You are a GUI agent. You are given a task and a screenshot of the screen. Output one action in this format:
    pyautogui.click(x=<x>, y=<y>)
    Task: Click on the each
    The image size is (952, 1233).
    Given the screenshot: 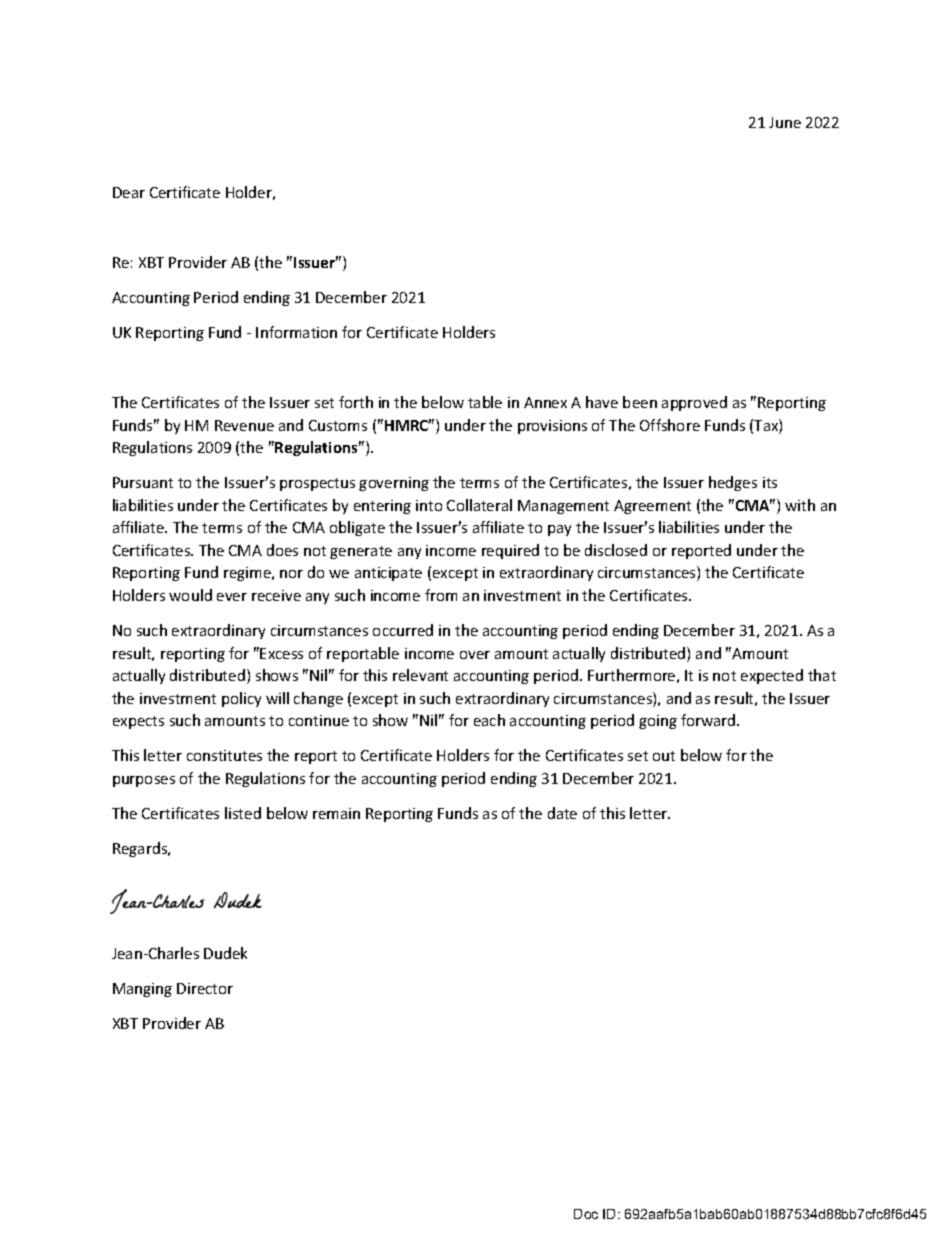 What is the action you would take?
    pyautogui.click(x=489, y=720)
